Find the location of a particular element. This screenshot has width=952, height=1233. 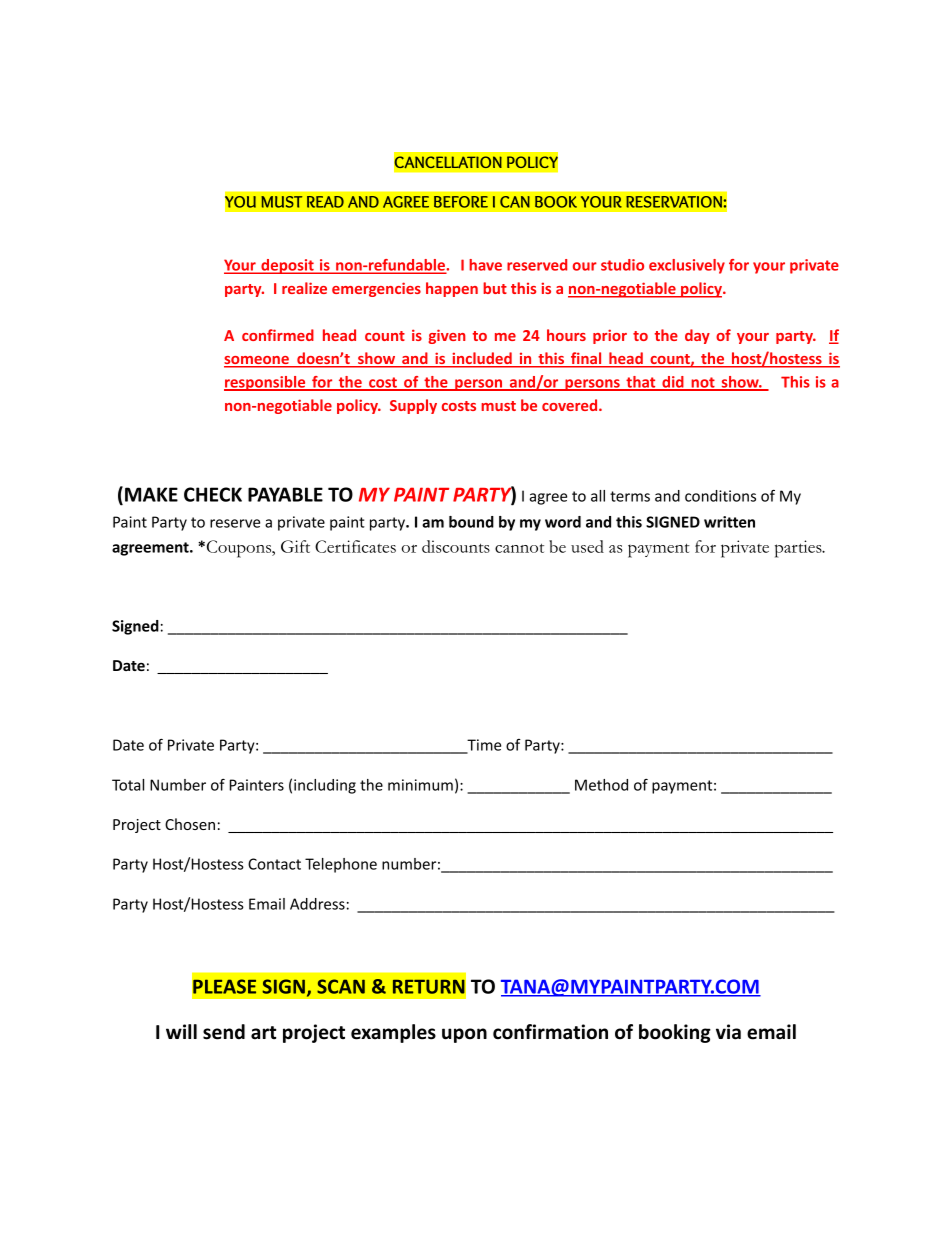

deposit is located at coordinates (287, 266).
